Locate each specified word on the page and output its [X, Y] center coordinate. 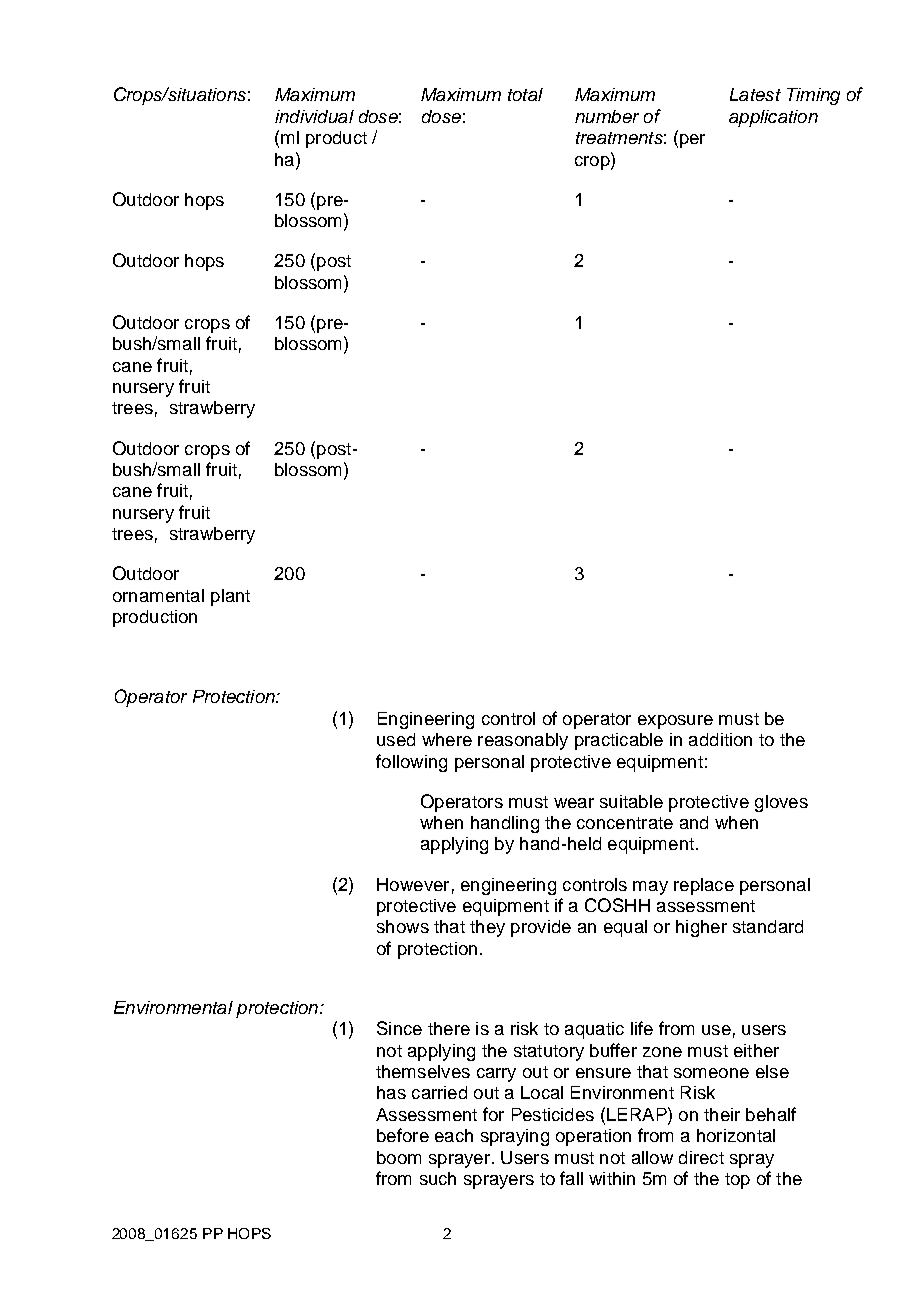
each [454, 1135]
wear [574, 803]
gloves [781, 803]
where [447, 739]
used [396, 739]
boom [399, 1157]
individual [314, 116]
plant [230, 597]
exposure [675, 722]
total [525, 94]
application [773, 118]
